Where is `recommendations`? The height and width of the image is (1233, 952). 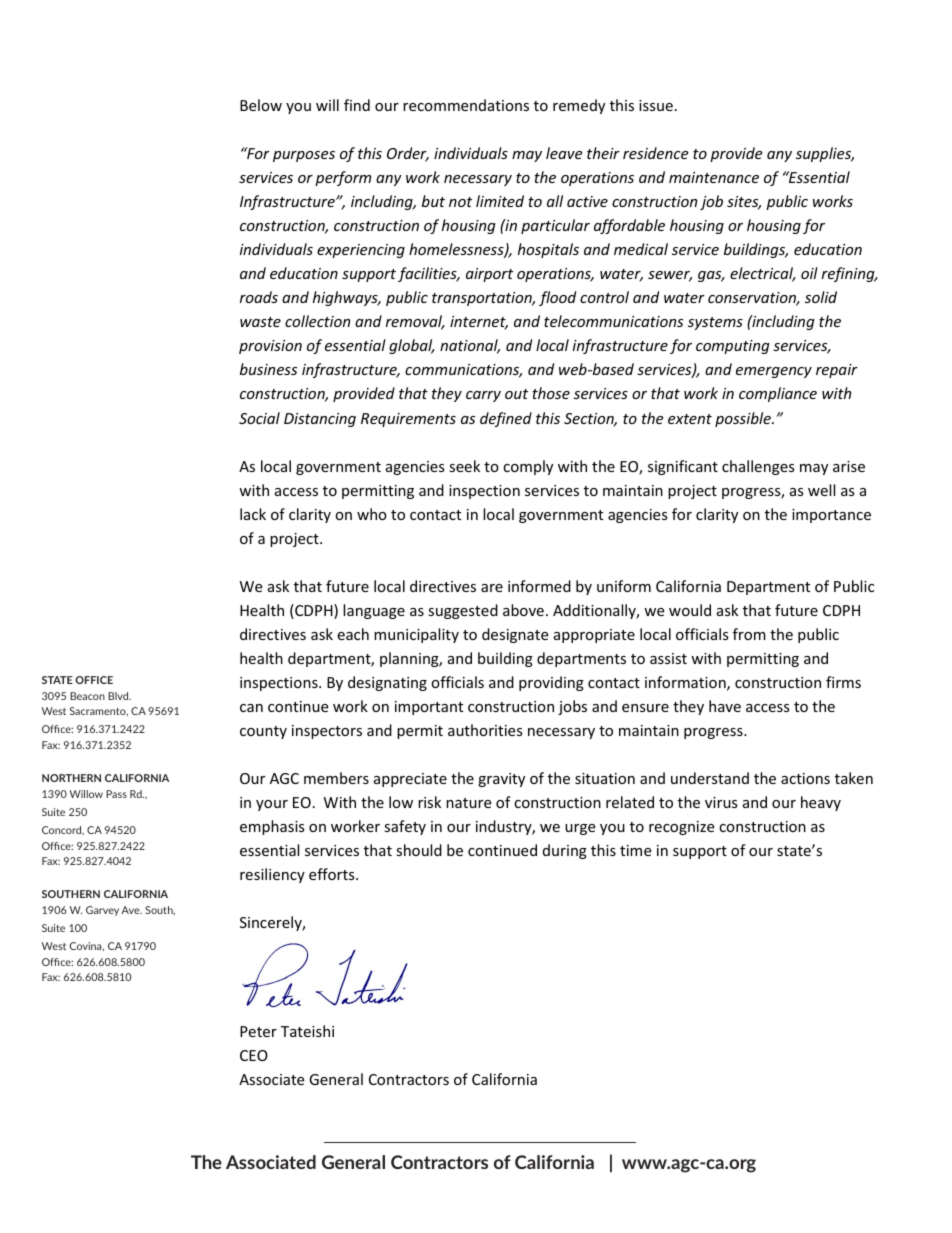 recommendations is located at coordinates (466, 105).
